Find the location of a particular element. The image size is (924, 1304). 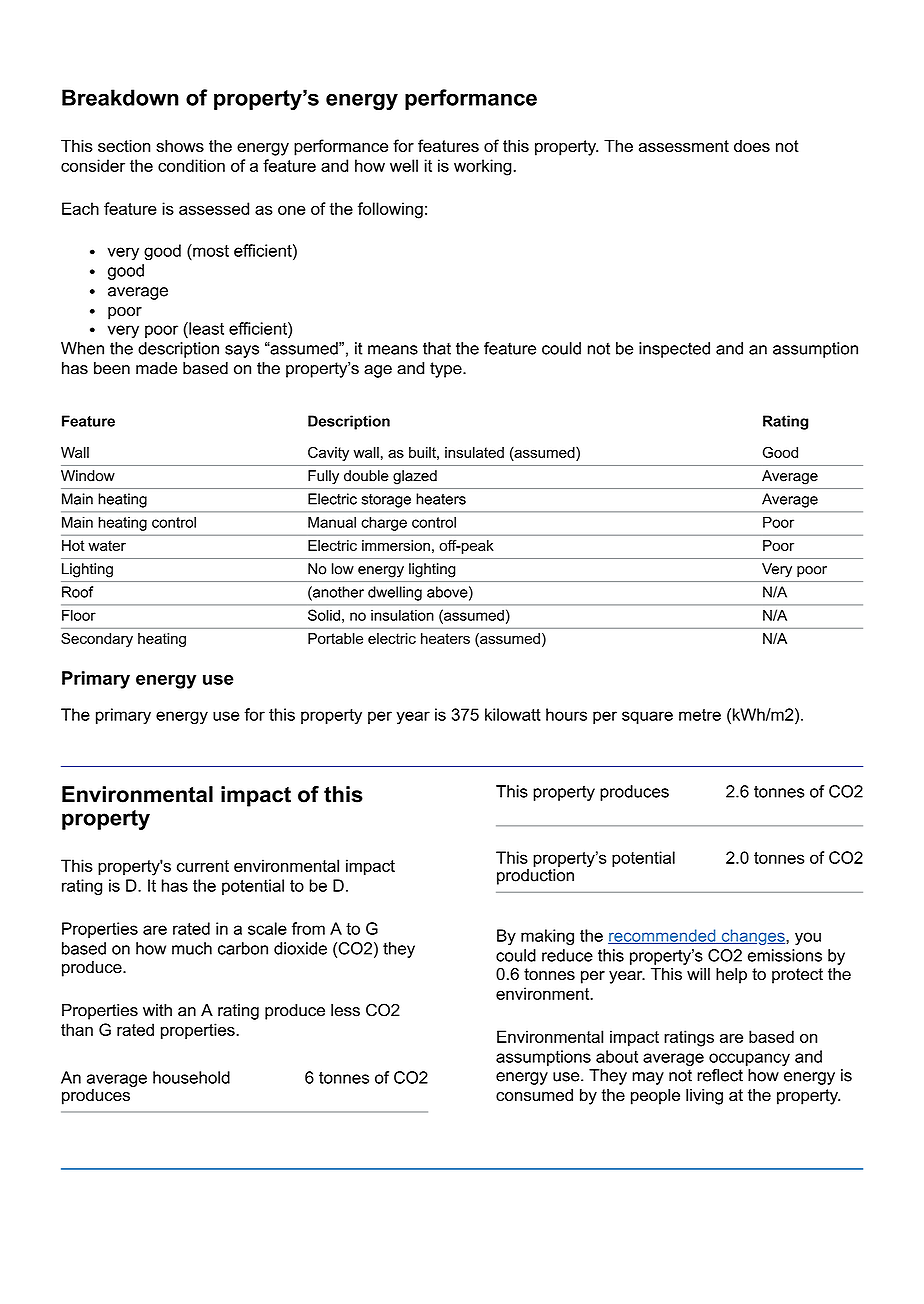

household is located at coordinates (191, 1077).
